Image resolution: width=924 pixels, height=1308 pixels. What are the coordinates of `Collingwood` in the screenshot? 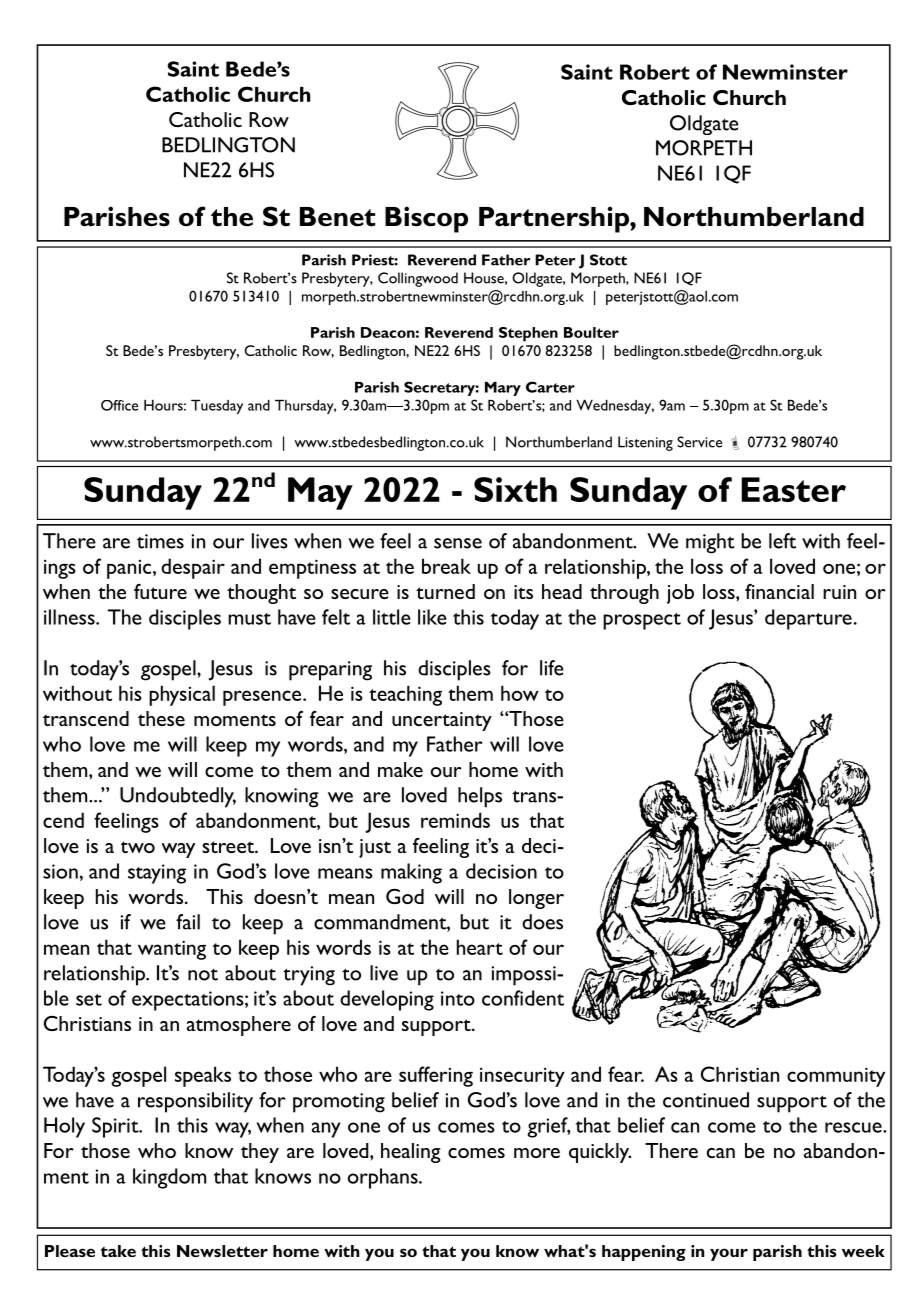 It's located at (418, 279).
